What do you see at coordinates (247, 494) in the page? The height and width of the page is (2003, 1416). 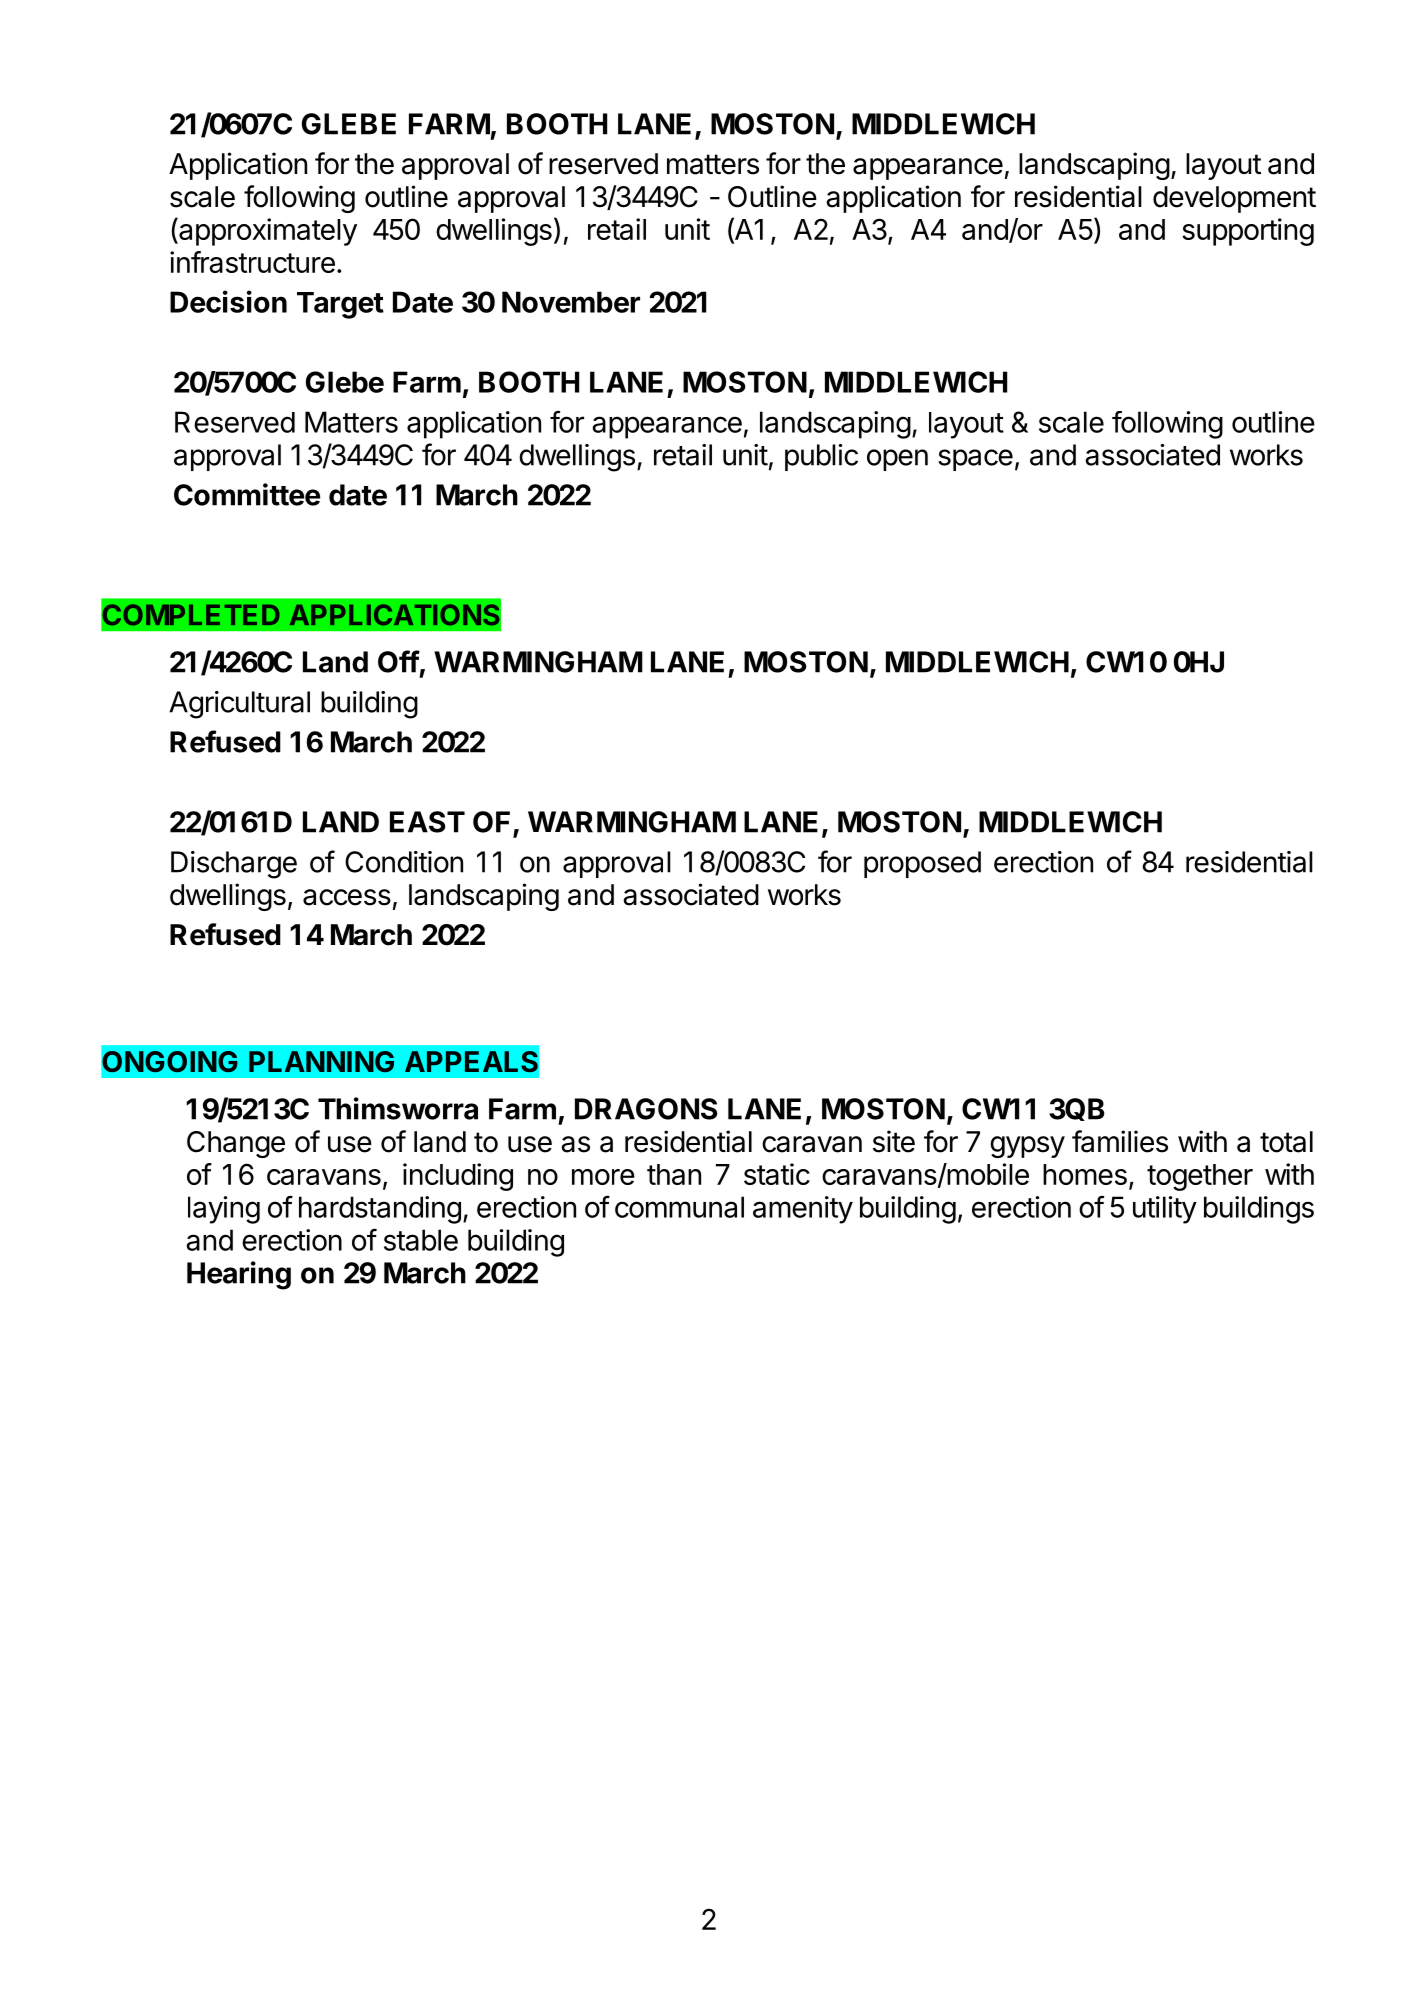 I see `Committee` at bounding box center [247, 494].
